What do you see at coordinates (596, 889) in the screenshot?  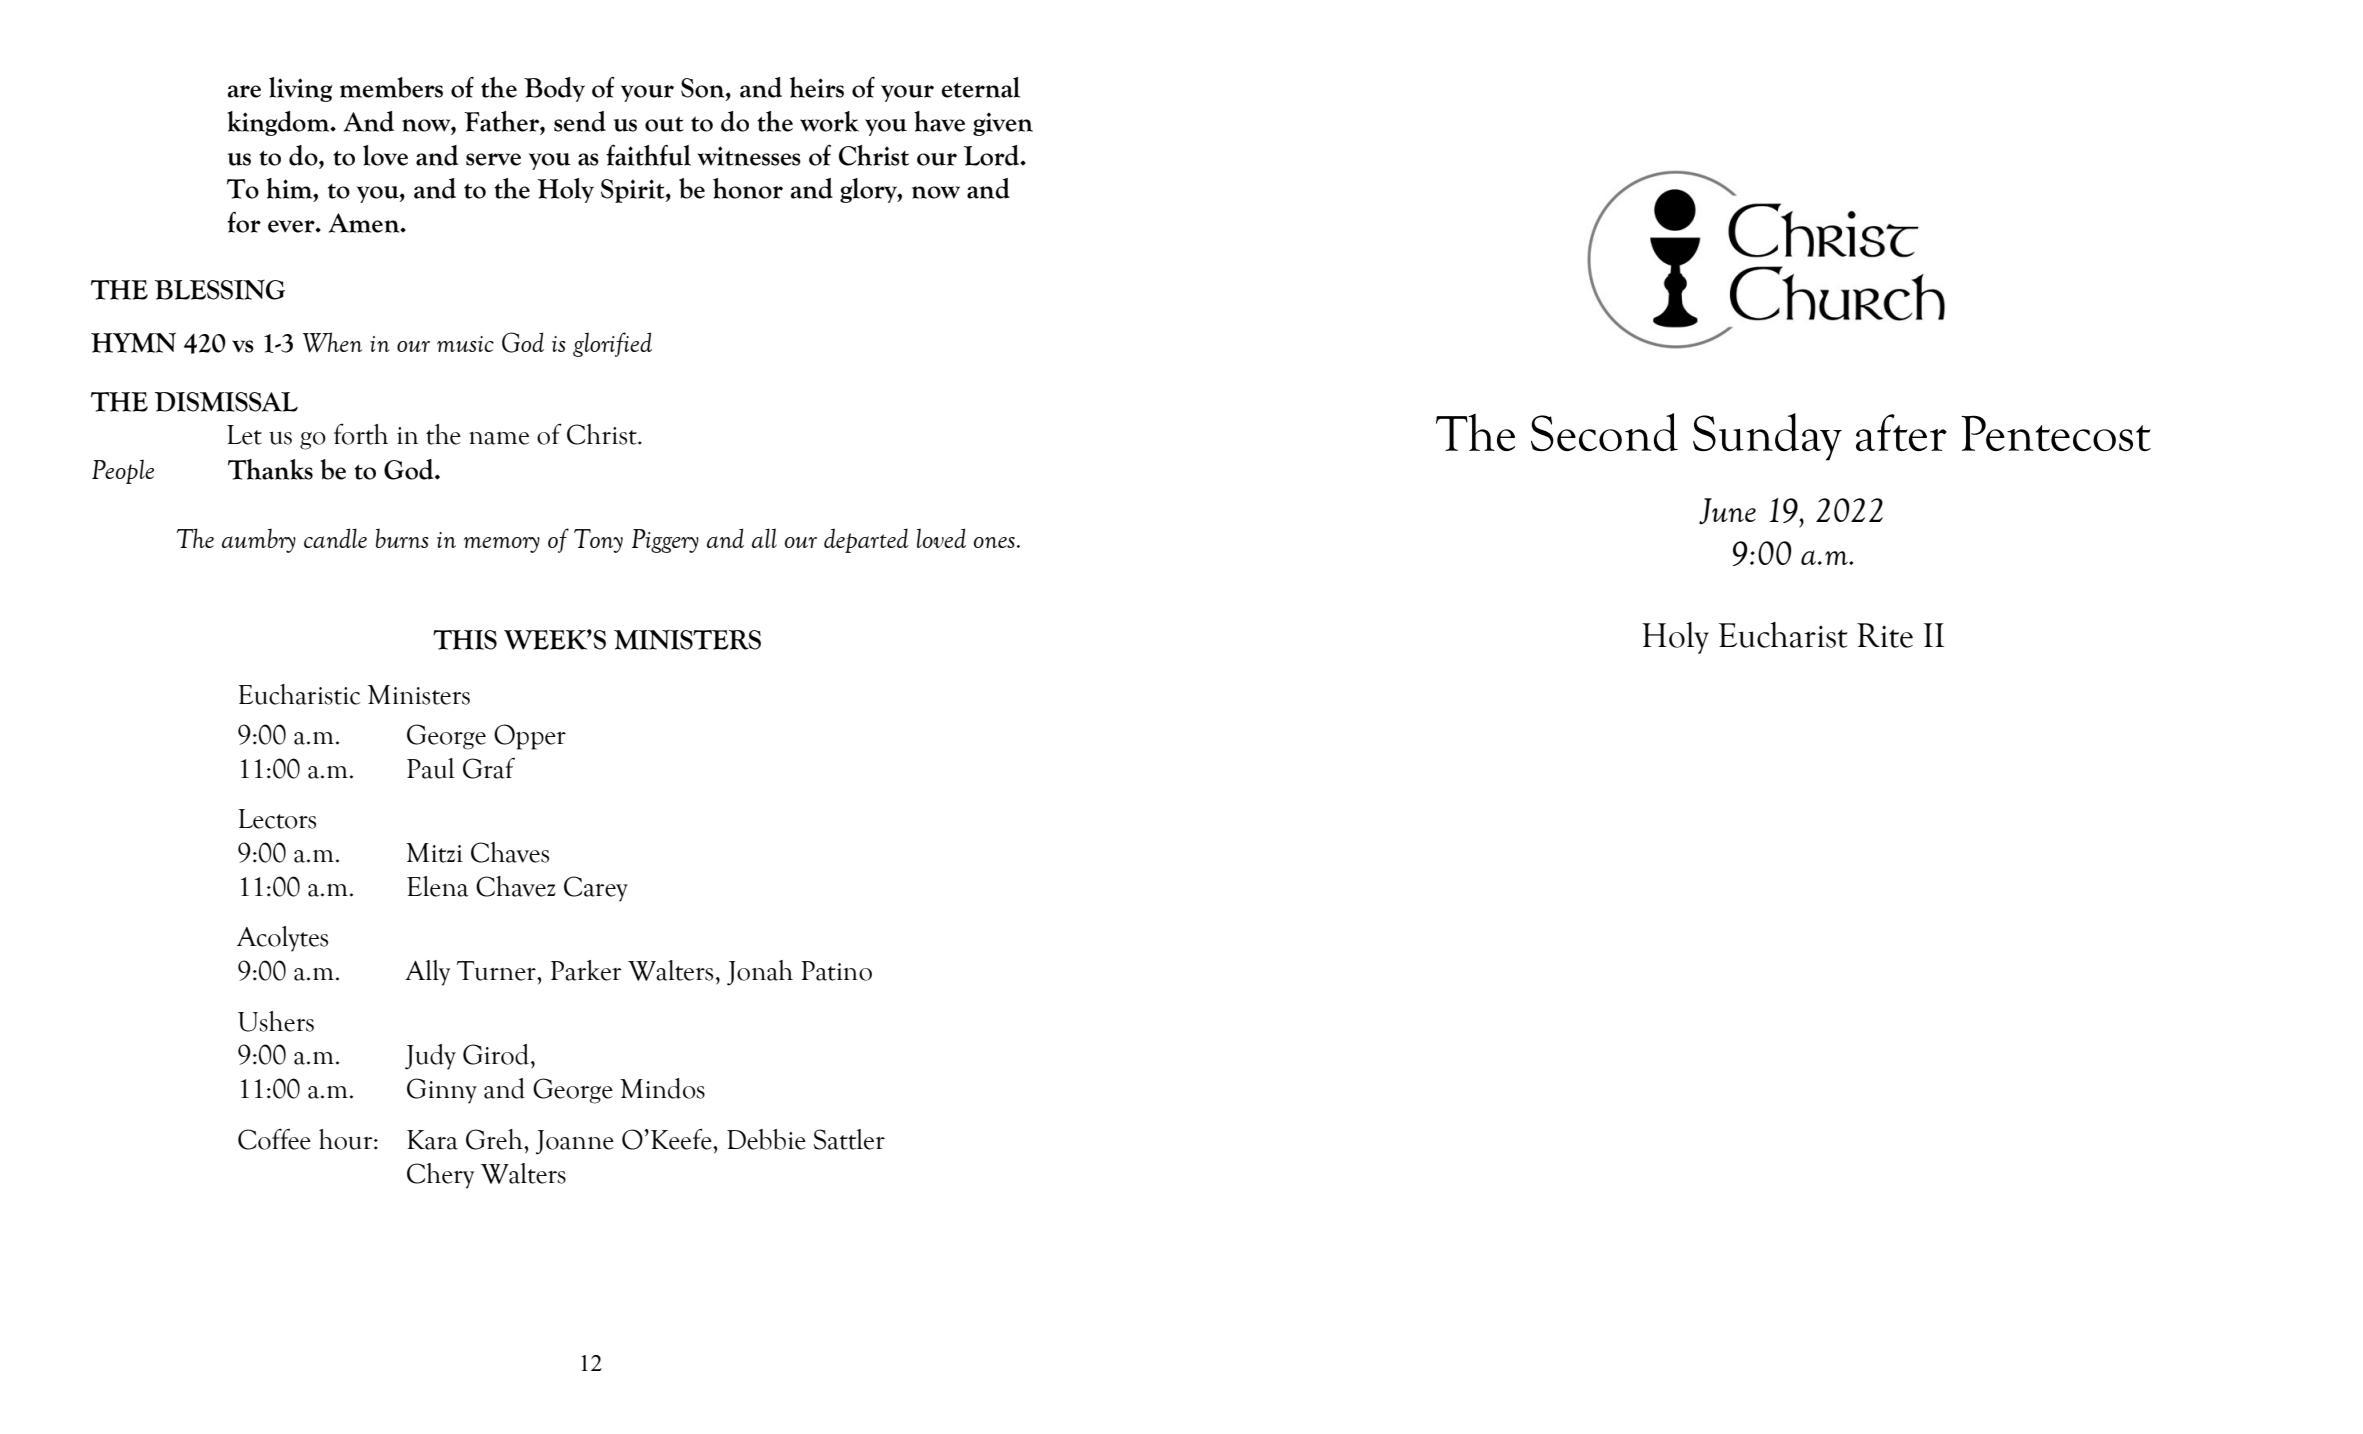 I see `Carey` at bounding box center [596, 889].
